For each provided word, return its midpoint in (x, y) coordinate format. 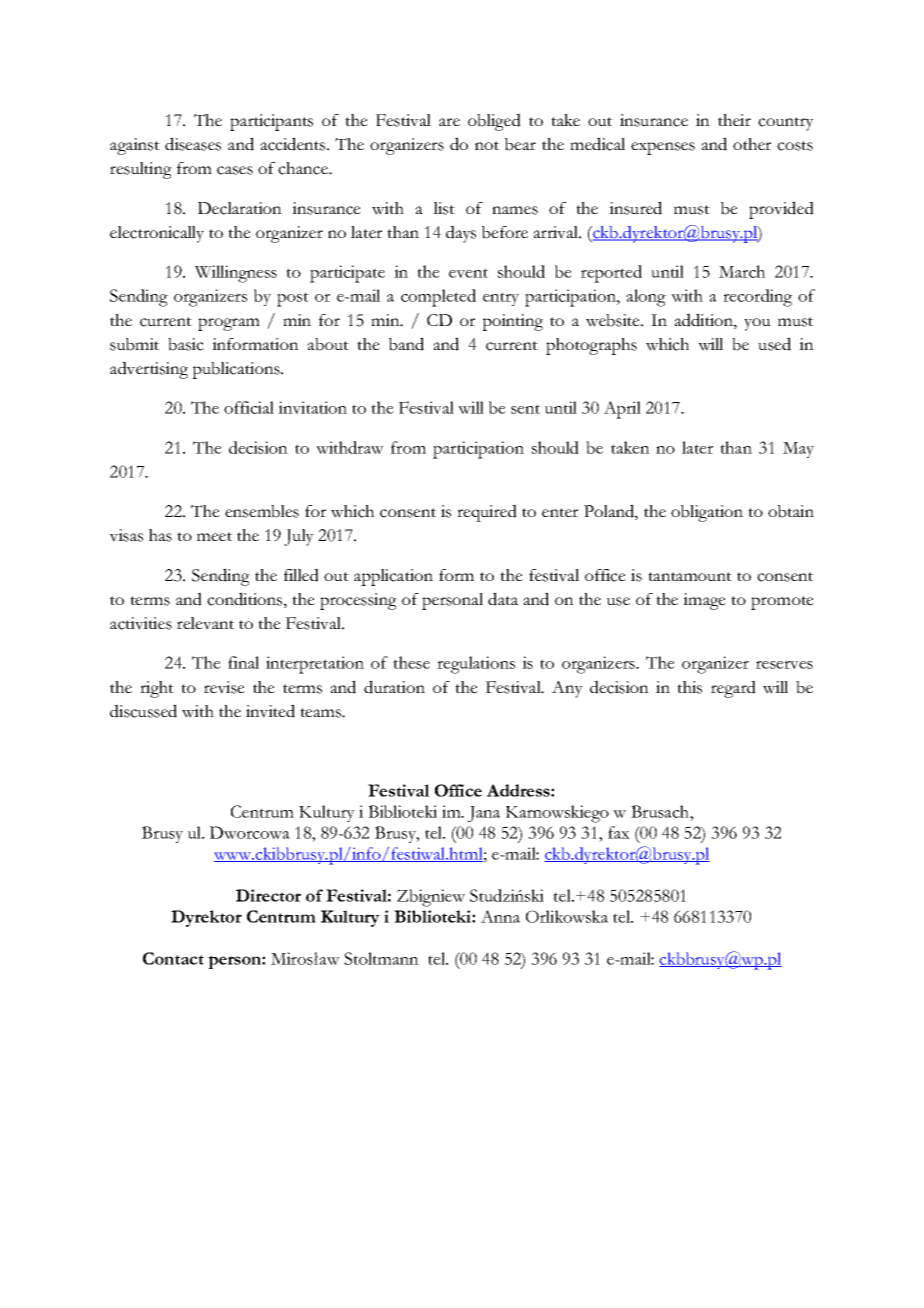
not (487, 145)
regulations (476, 665)
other (752, 144)
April (622, 410)
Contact (173, 958)
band (406, 344)
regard (733, 689)
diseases (193, 144)
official (249, 407)
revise (224, 687)
